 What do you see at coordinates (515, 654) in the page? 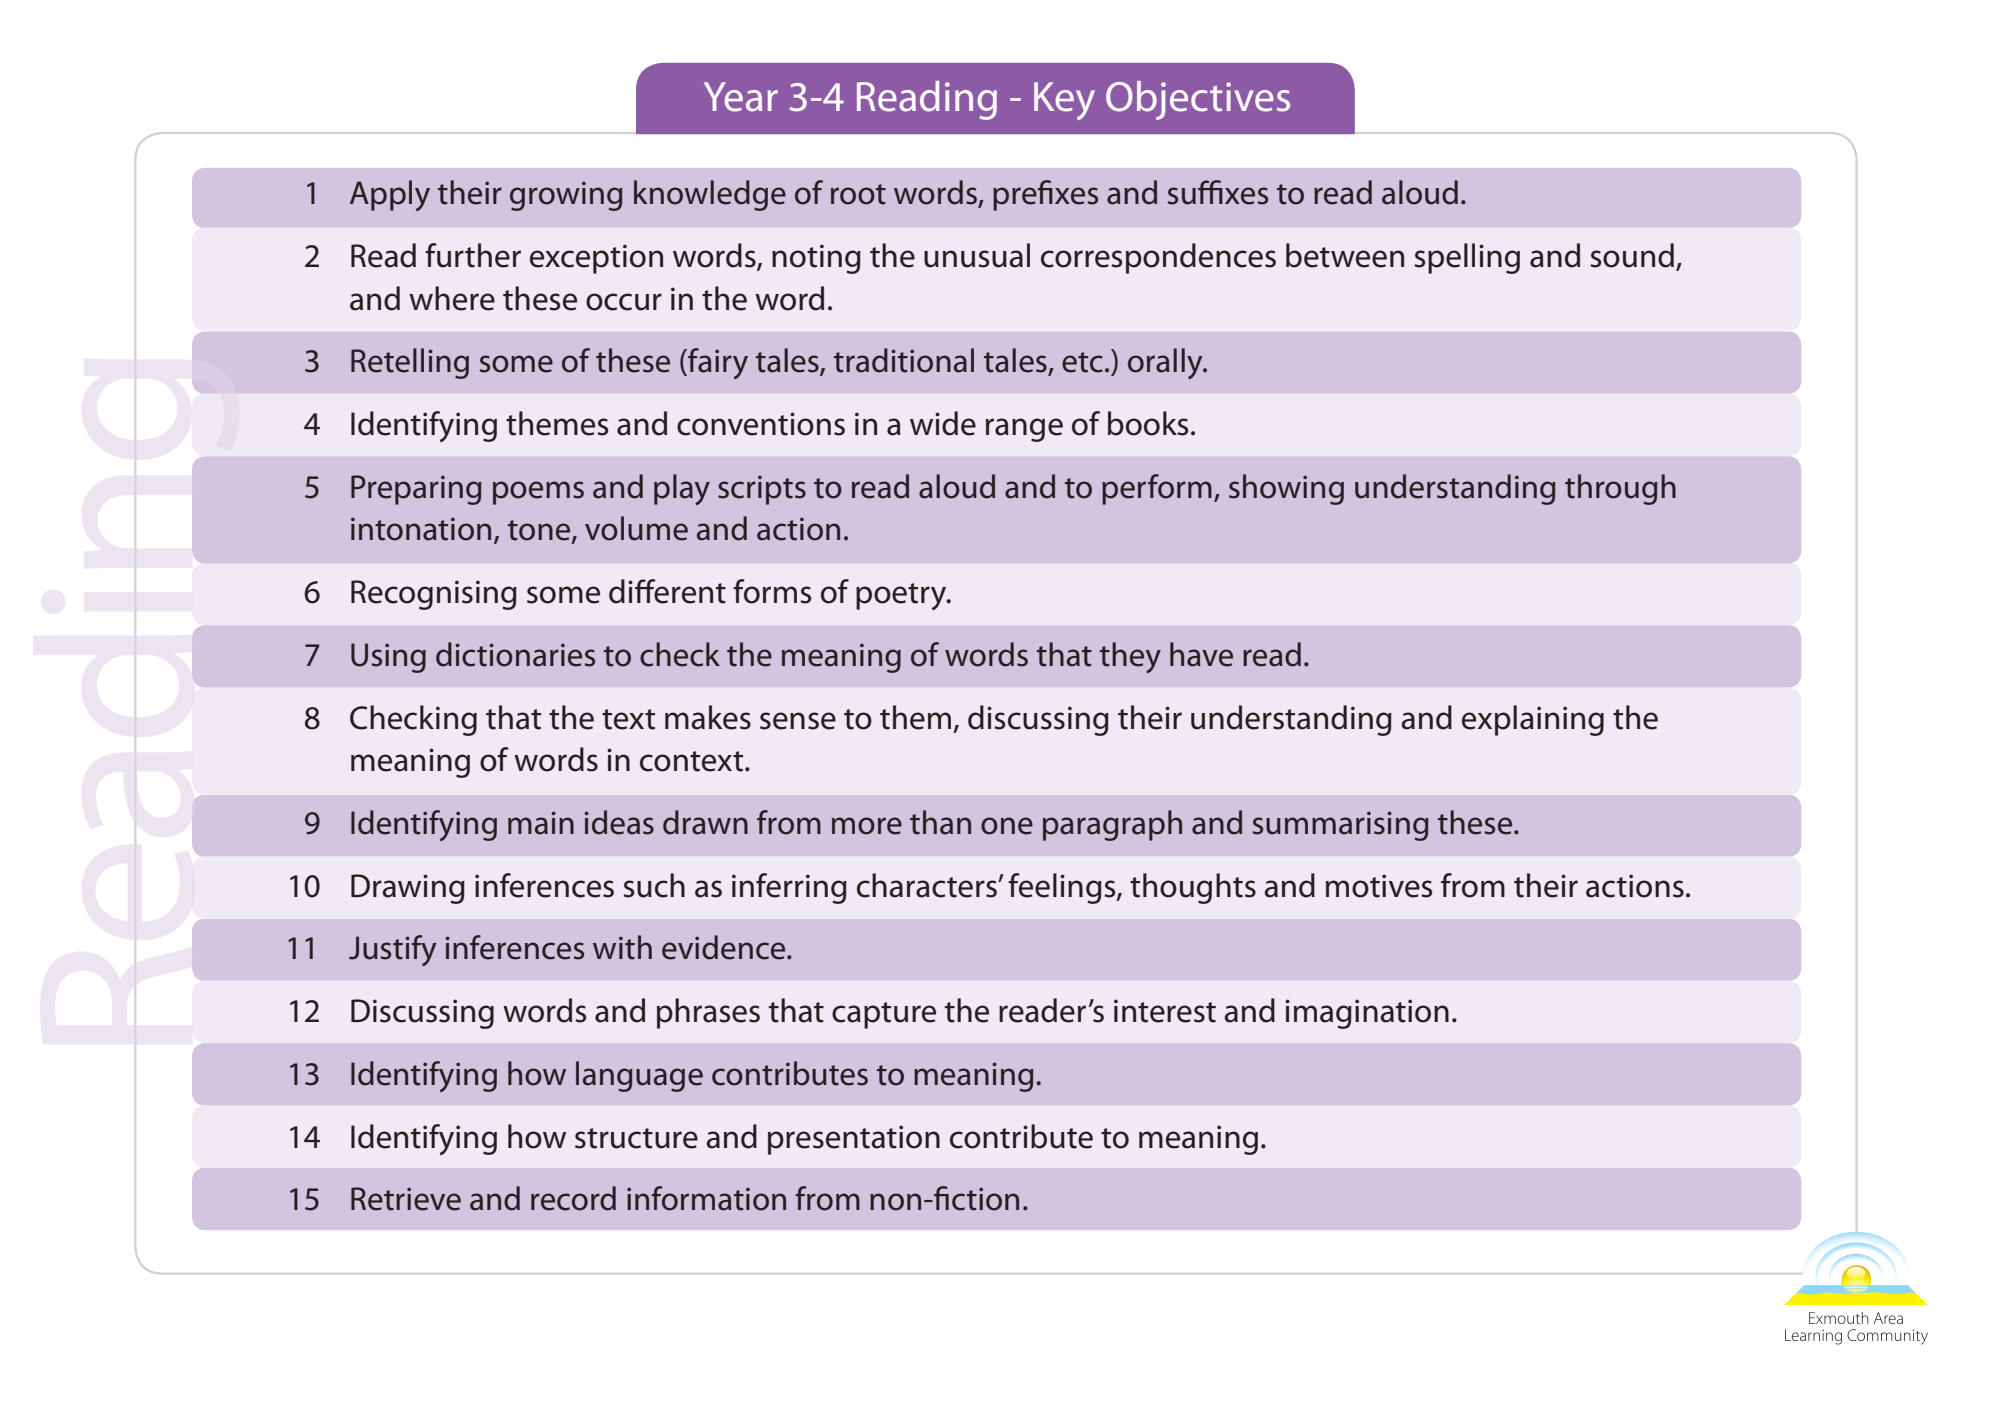
I see `dictionaries` at bounding box center [515, 654].
